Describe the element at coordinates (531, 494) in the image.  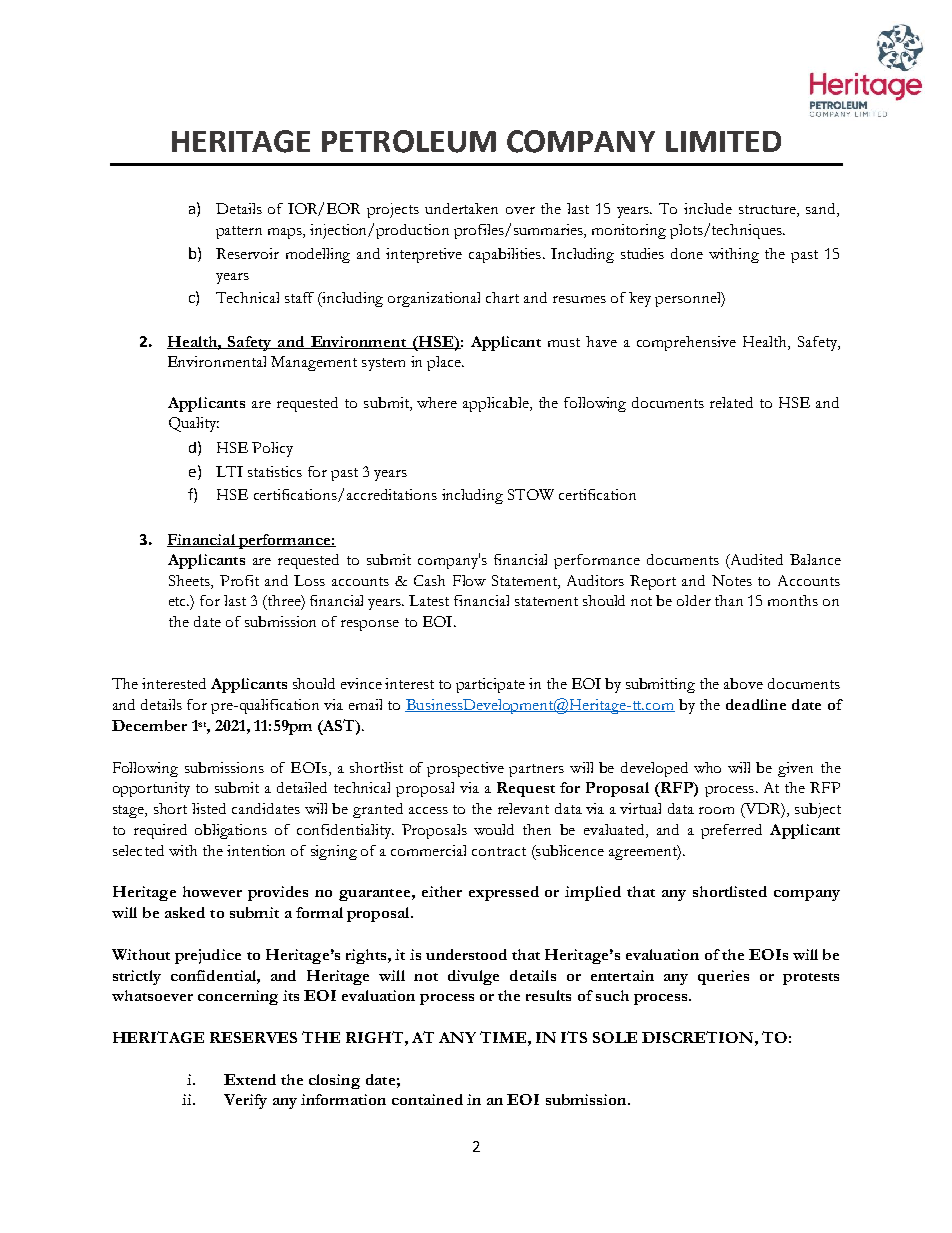
I see `STOW` at that location.
